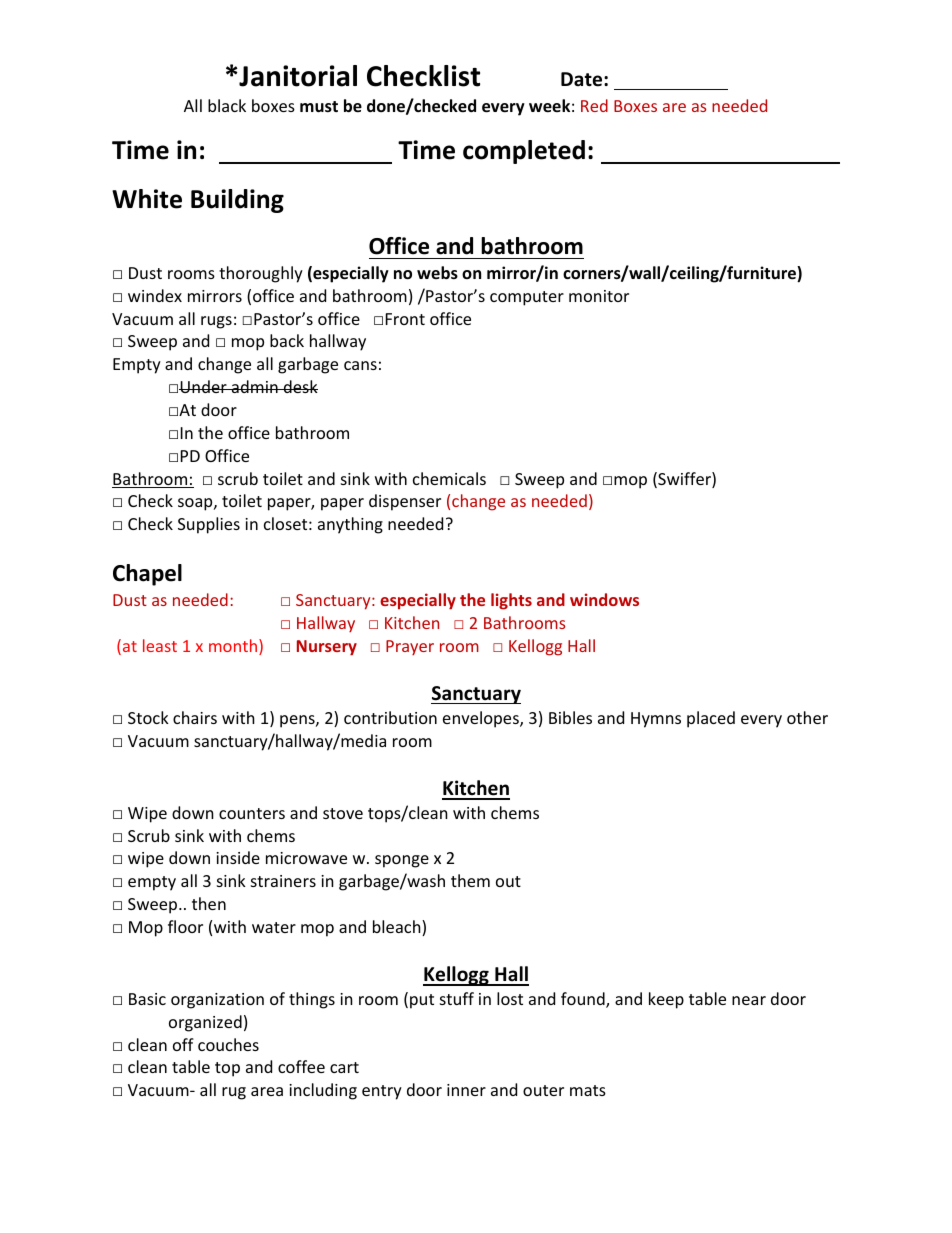  What do you see at coordinates (228, 1044) in the screenshot?
I see `couches` at bounding box center [228, 1044].
